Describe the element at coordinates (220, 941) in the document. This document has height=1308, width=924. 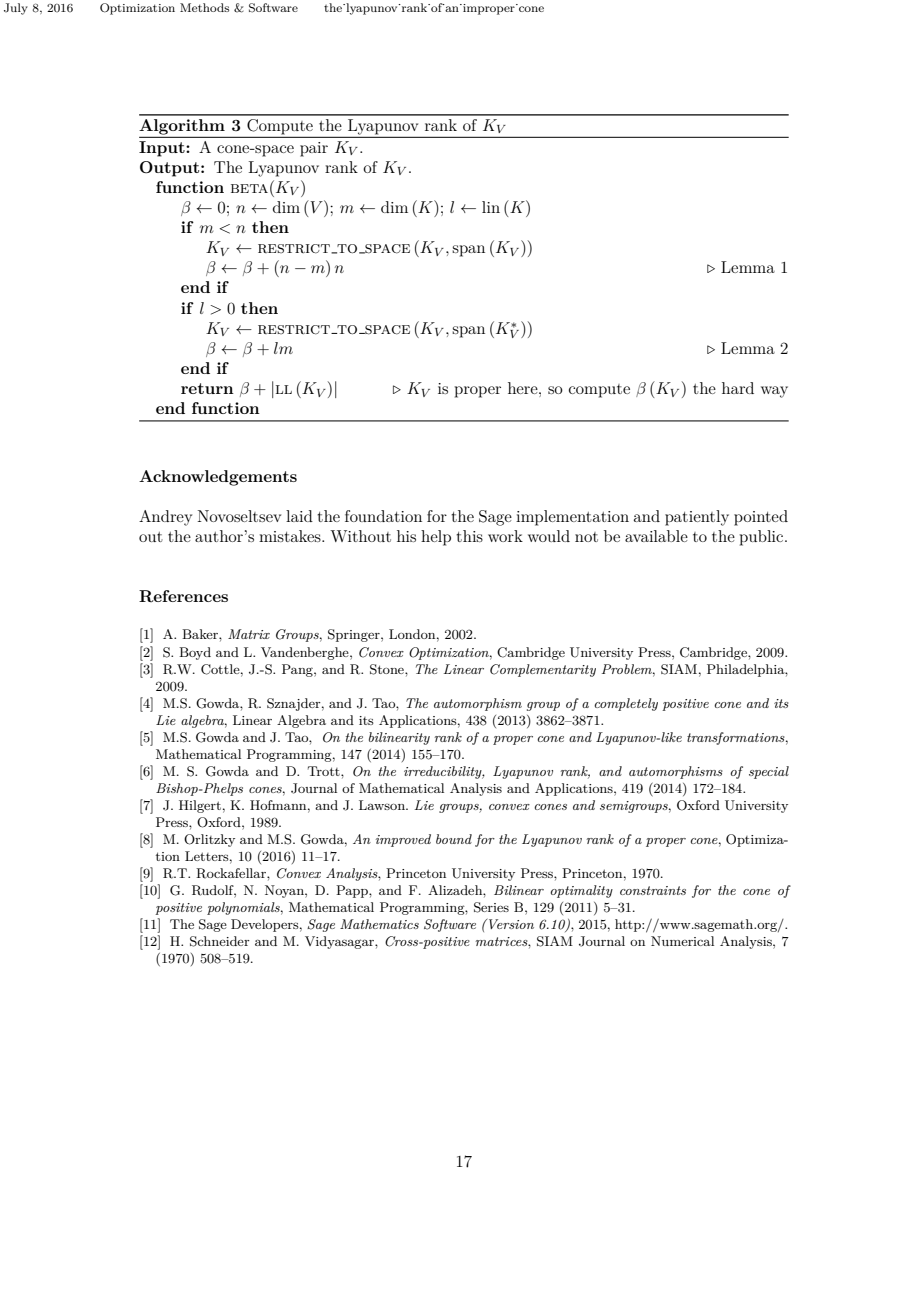
I see `Schneider` at that location.
